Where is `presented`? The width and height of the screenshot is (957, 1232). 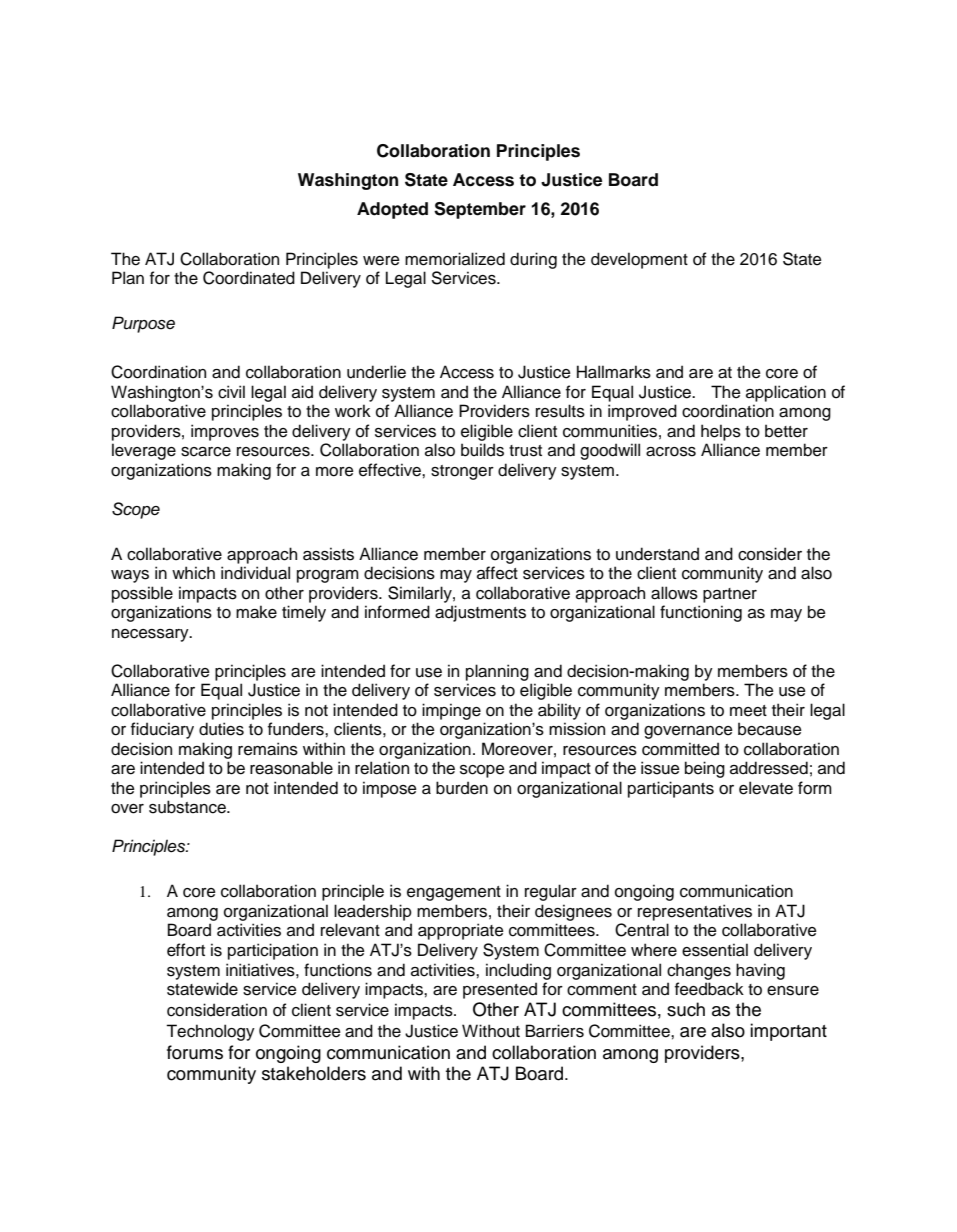 presented is located at coordinates (500, 990).
